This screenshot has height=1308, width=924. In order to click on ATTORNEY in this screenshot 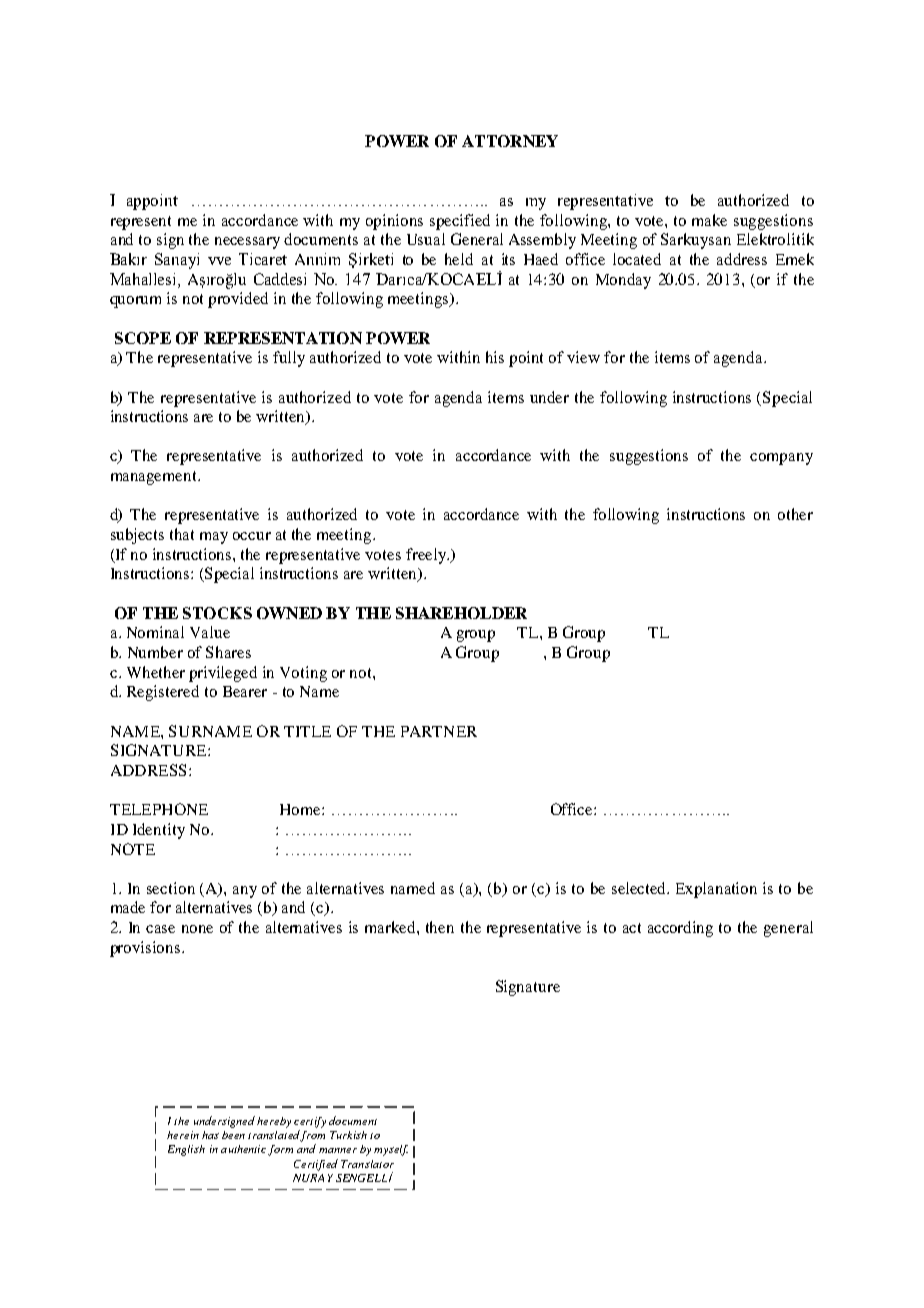, I will do `click(510, 141)`.
